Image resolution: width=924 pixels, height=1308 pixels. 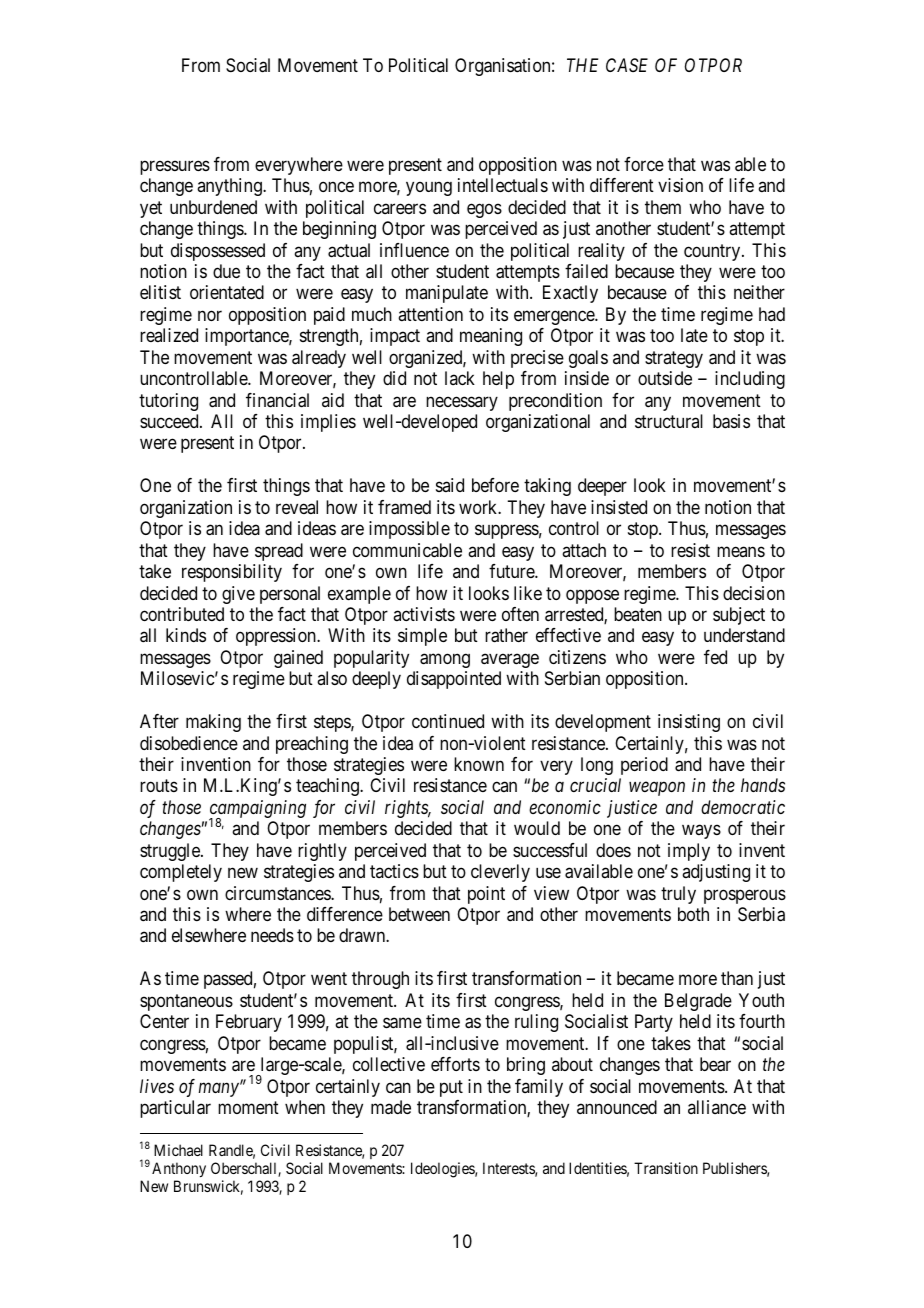 What do you see at coordinates (627, 65) in the page?
I see `CASE` at bounding box center [627, 65].
